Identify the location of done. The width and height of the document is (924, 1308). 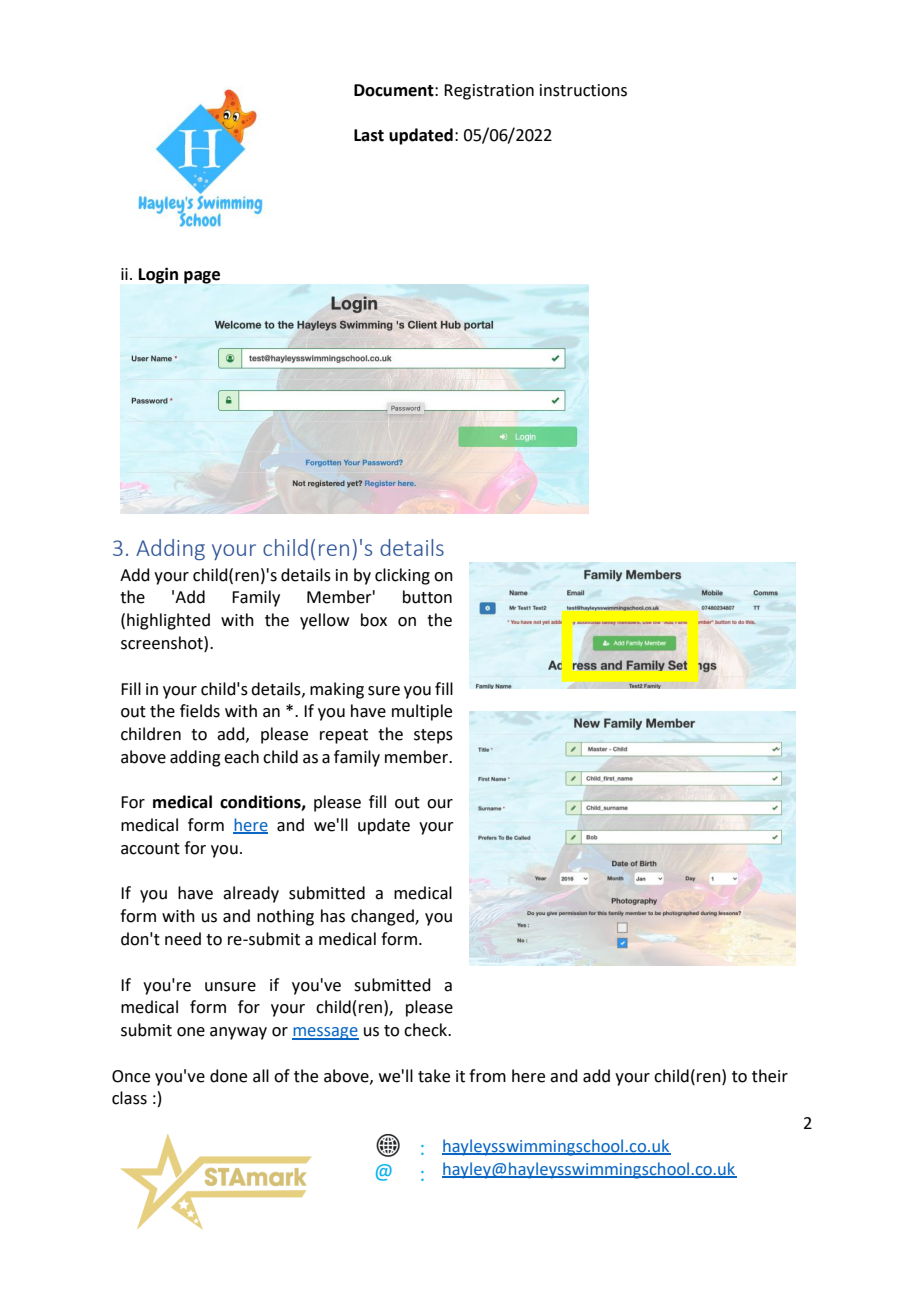
(228, 1076).
